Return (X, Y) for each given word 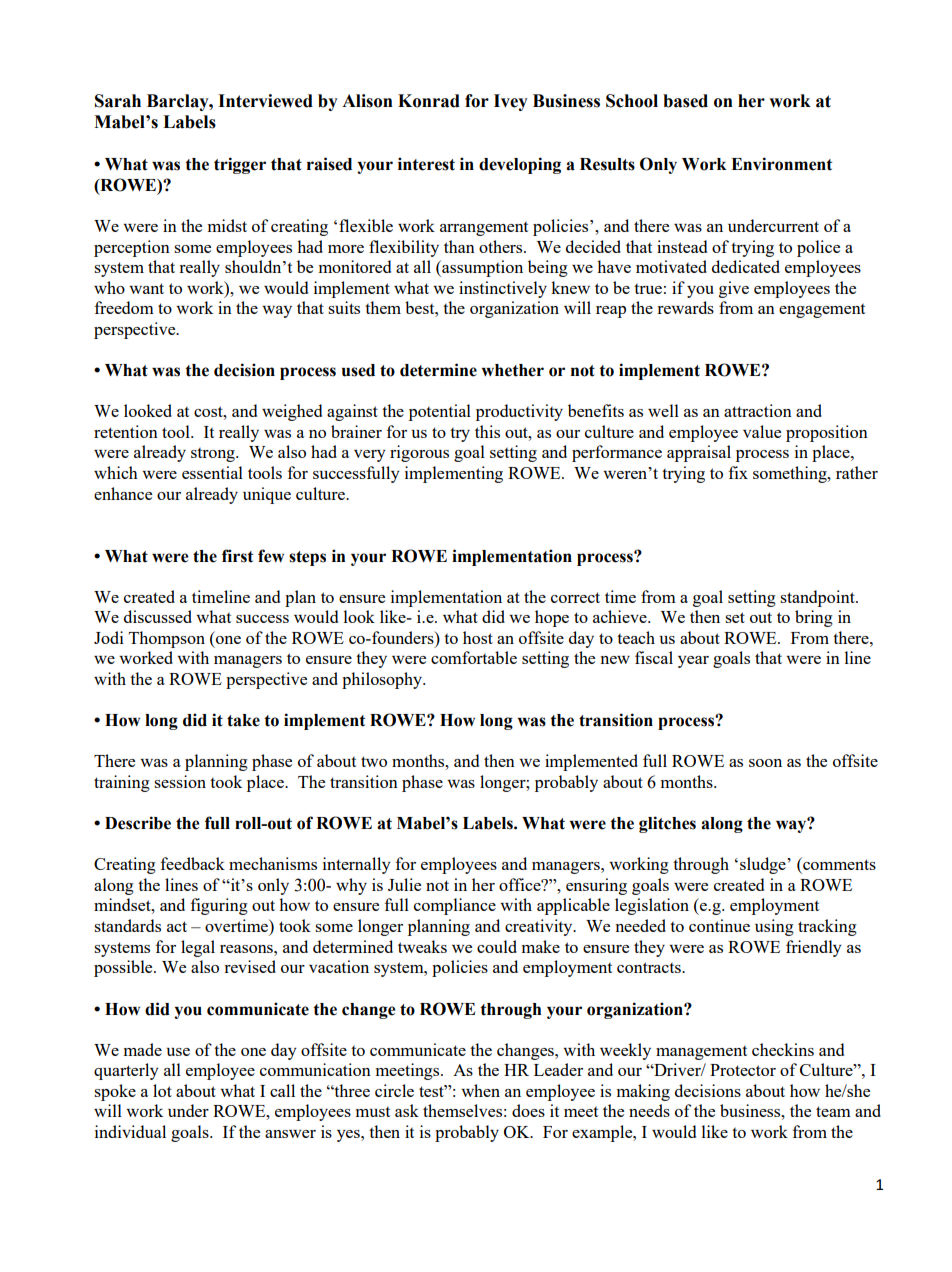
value (762, 431)
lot (162, 1090)
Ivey (511, 102)
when (480, 1090)
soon (765, 763)
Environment (781, 164)
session (180, 781)
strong (214, 455)
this (487, 431)
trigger (240, 165)
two (374, 761)
